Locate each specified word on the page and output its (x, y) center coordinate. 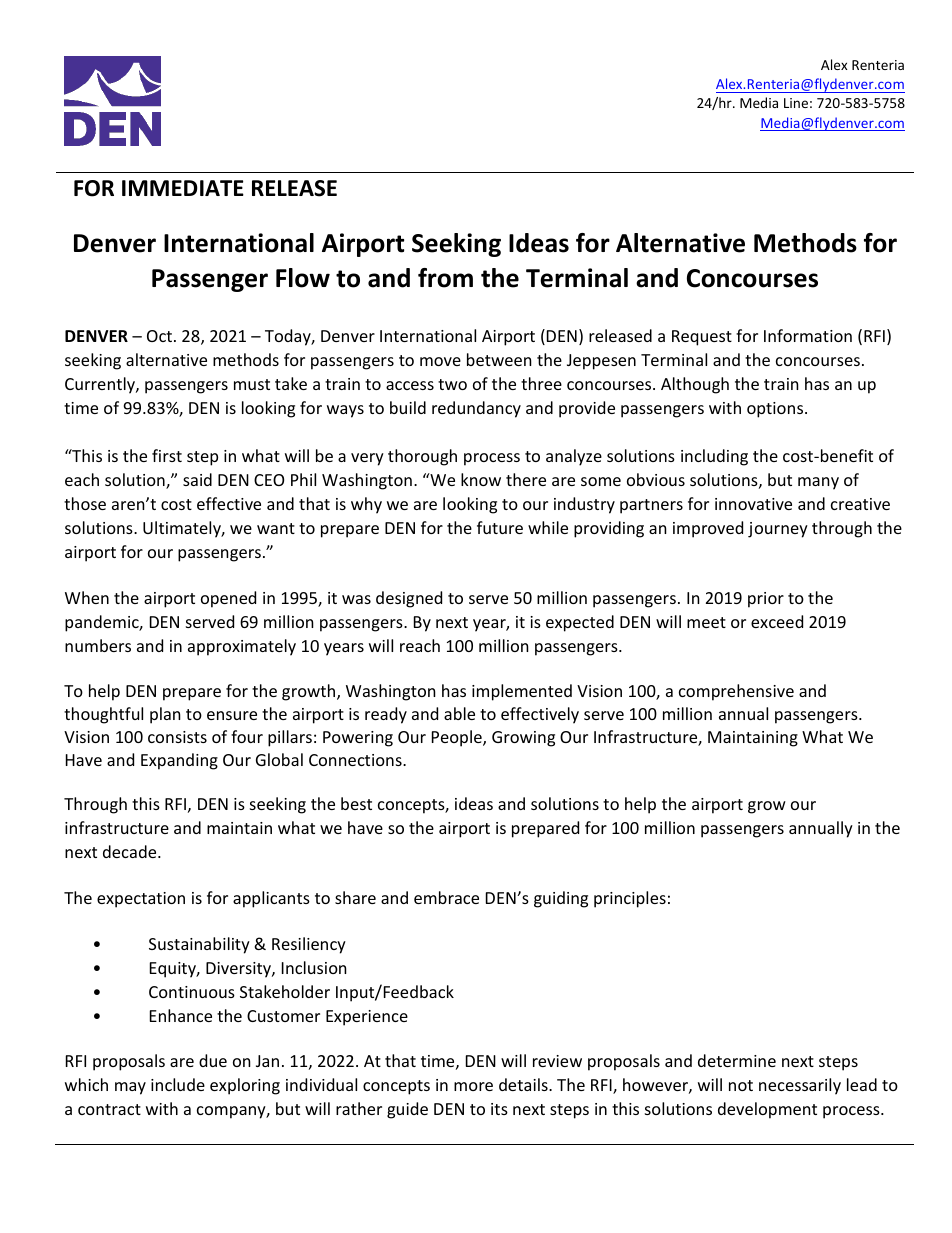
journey (778, 530)
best (356, 803)
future (500, 527)
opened (228, 599)
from (445, 278)
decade (131, 851)
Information (808, 335)
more (473, 1086)
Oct (159, 336)
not (741, 1085)
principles (630, 899)
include (178, 1084)
